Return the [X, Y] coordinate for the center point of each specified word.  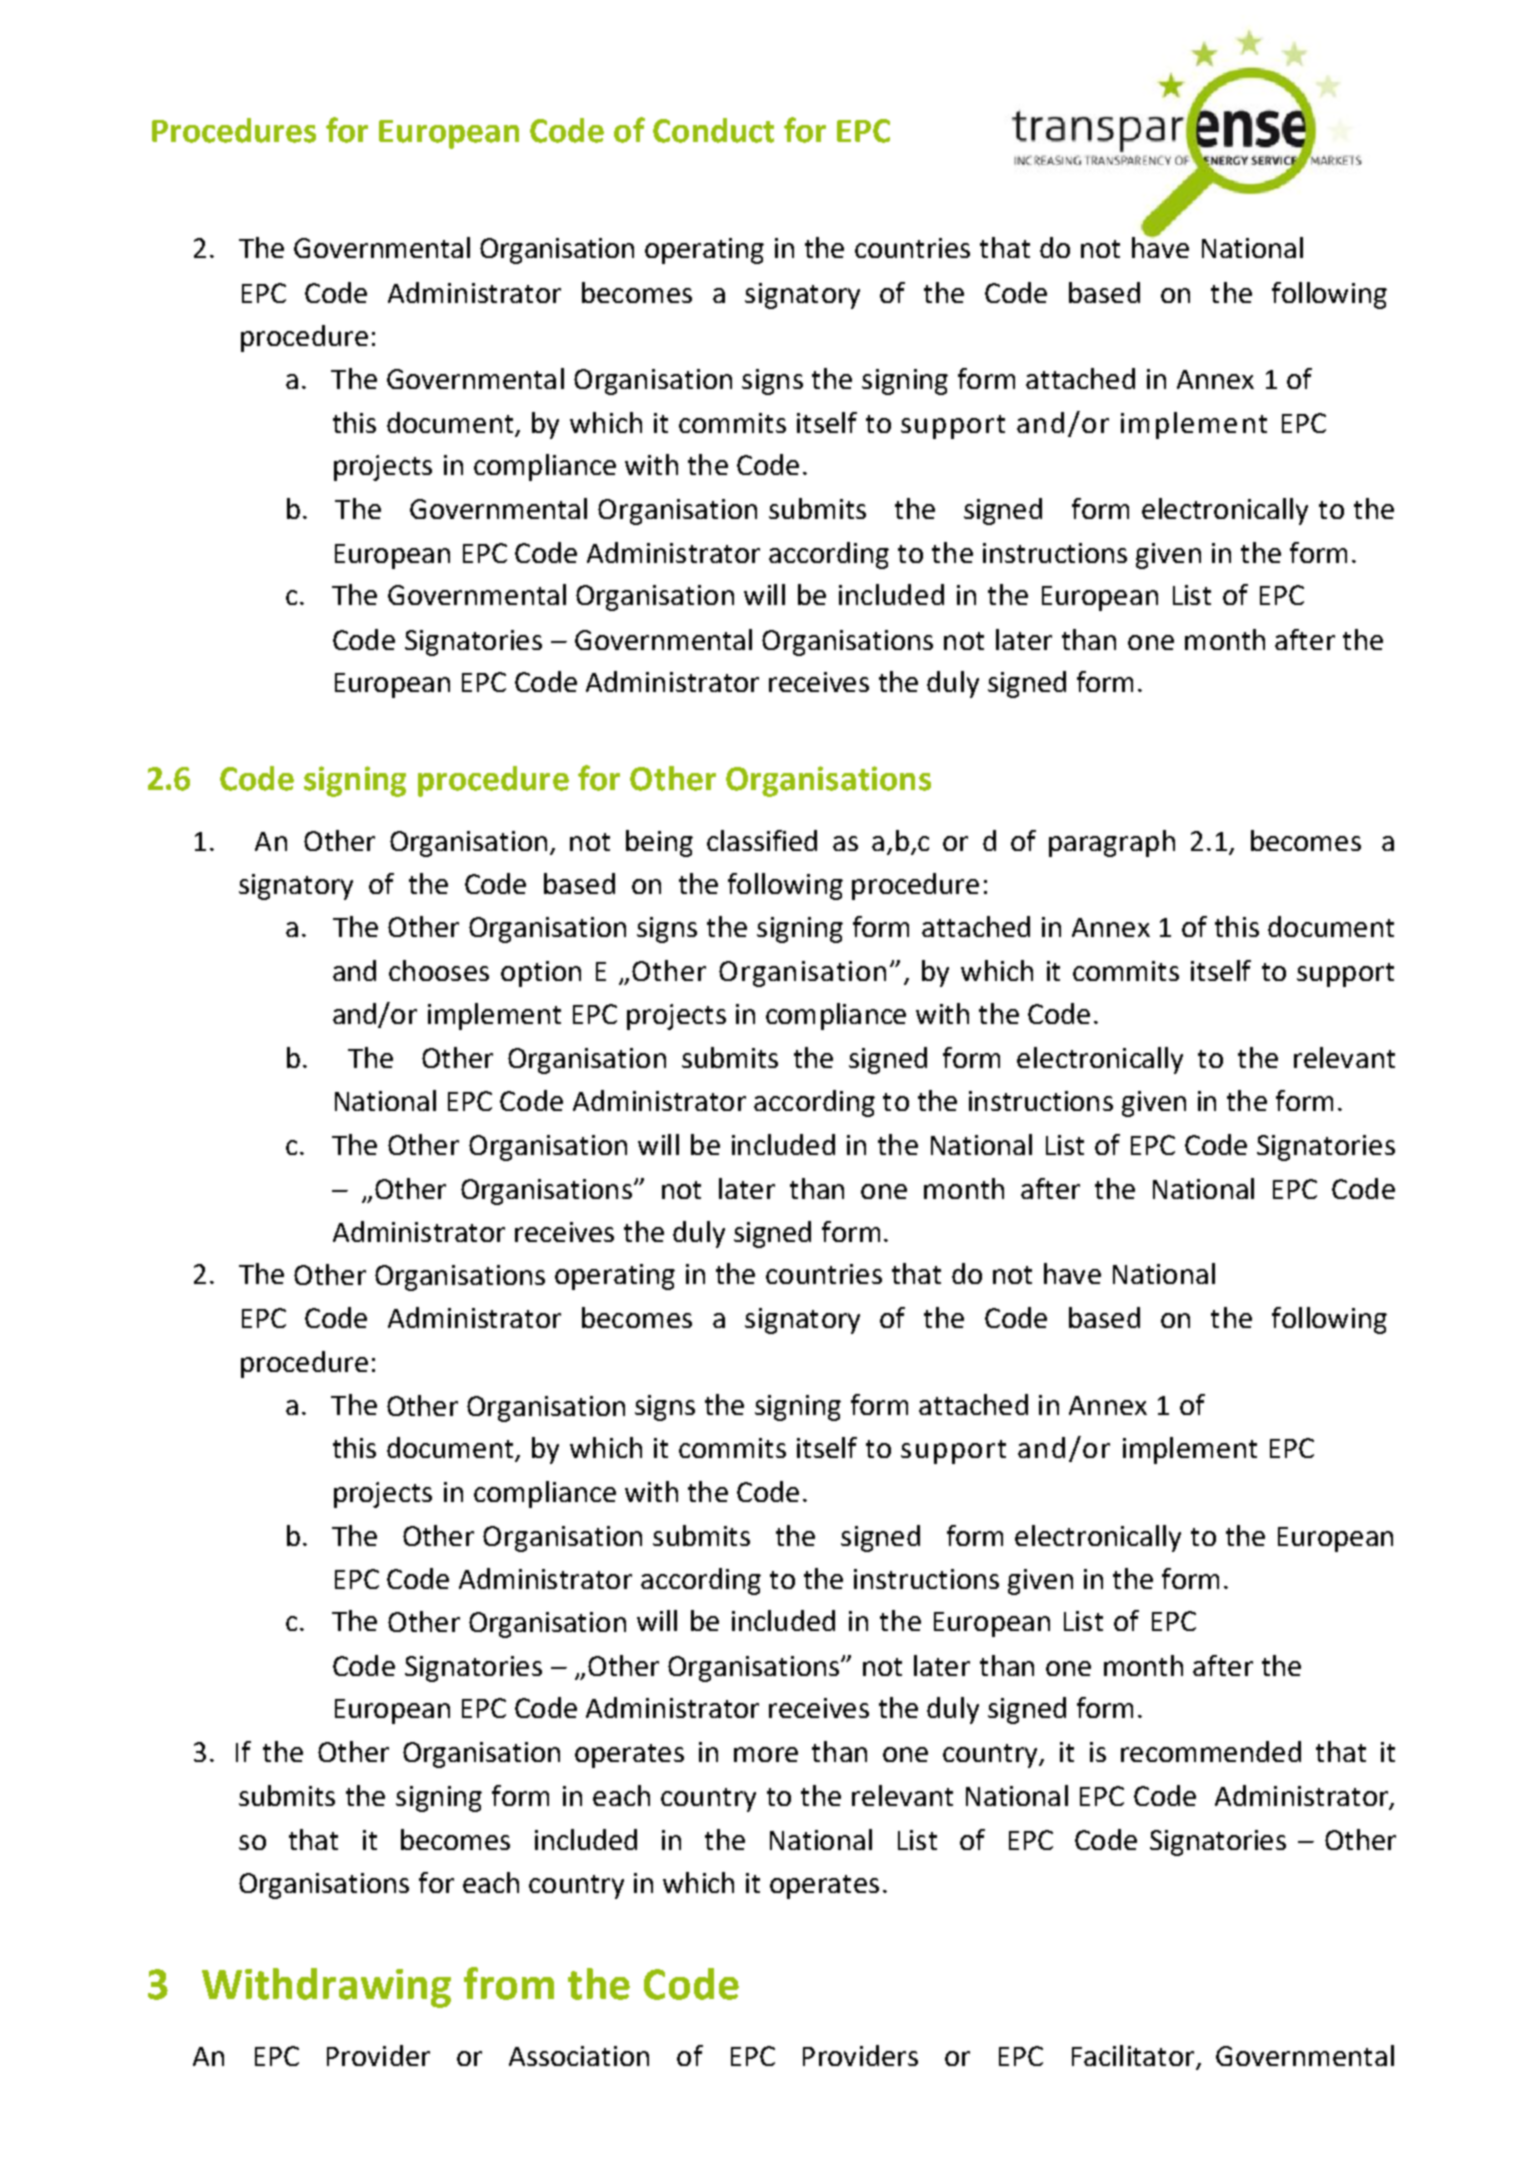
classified [762, 840]
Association [579, 2056]
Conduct [713, 130]
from [509, 1983]
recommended [1211, 1751]
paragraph [1112, 843]
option [541, 974]
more [766, 1754]
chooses [439, 970]
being [659, 843]
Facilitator [1134, 2057]
